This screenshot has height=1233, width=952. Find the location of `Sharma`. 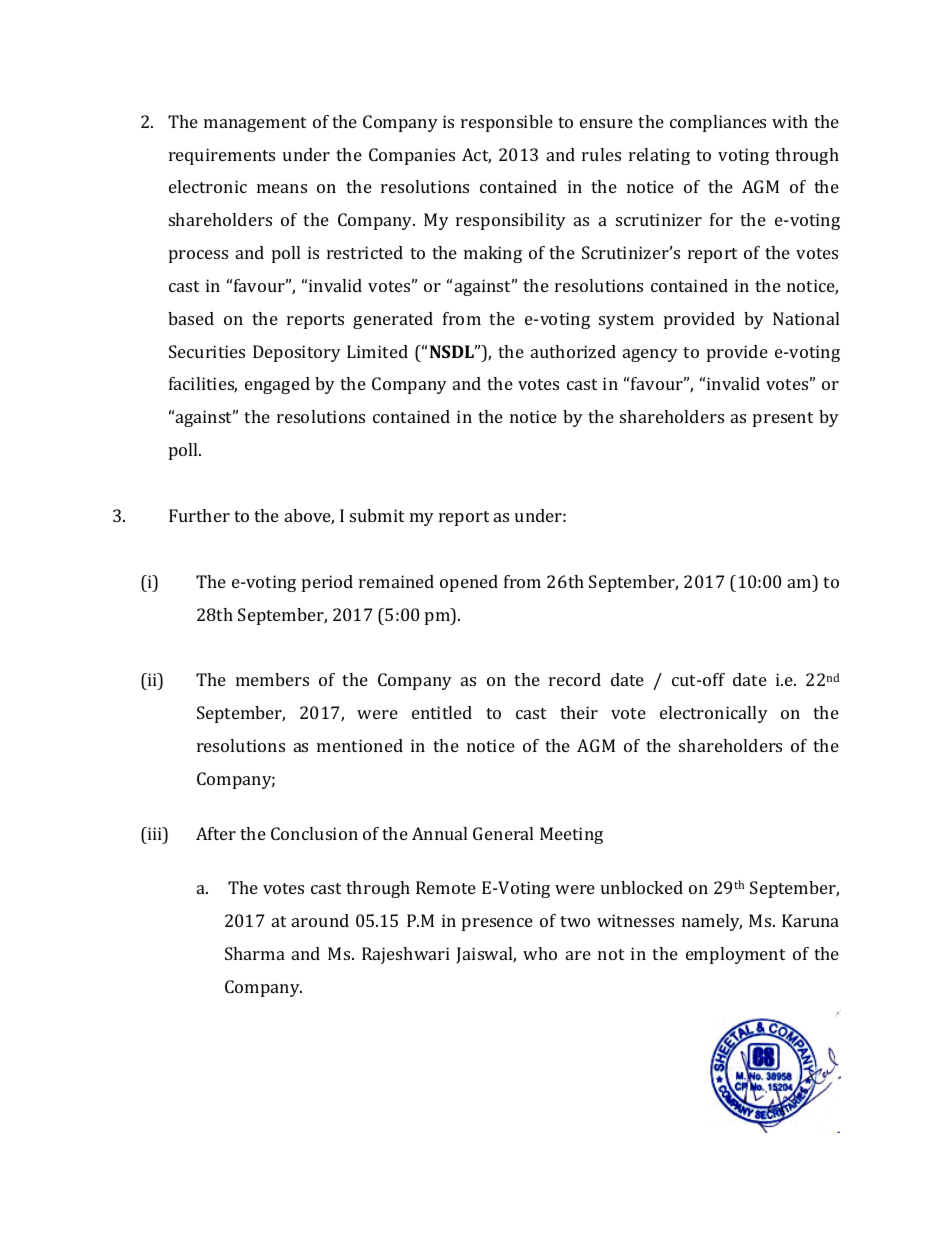

Sharma is located at coordinates (255, 953).
